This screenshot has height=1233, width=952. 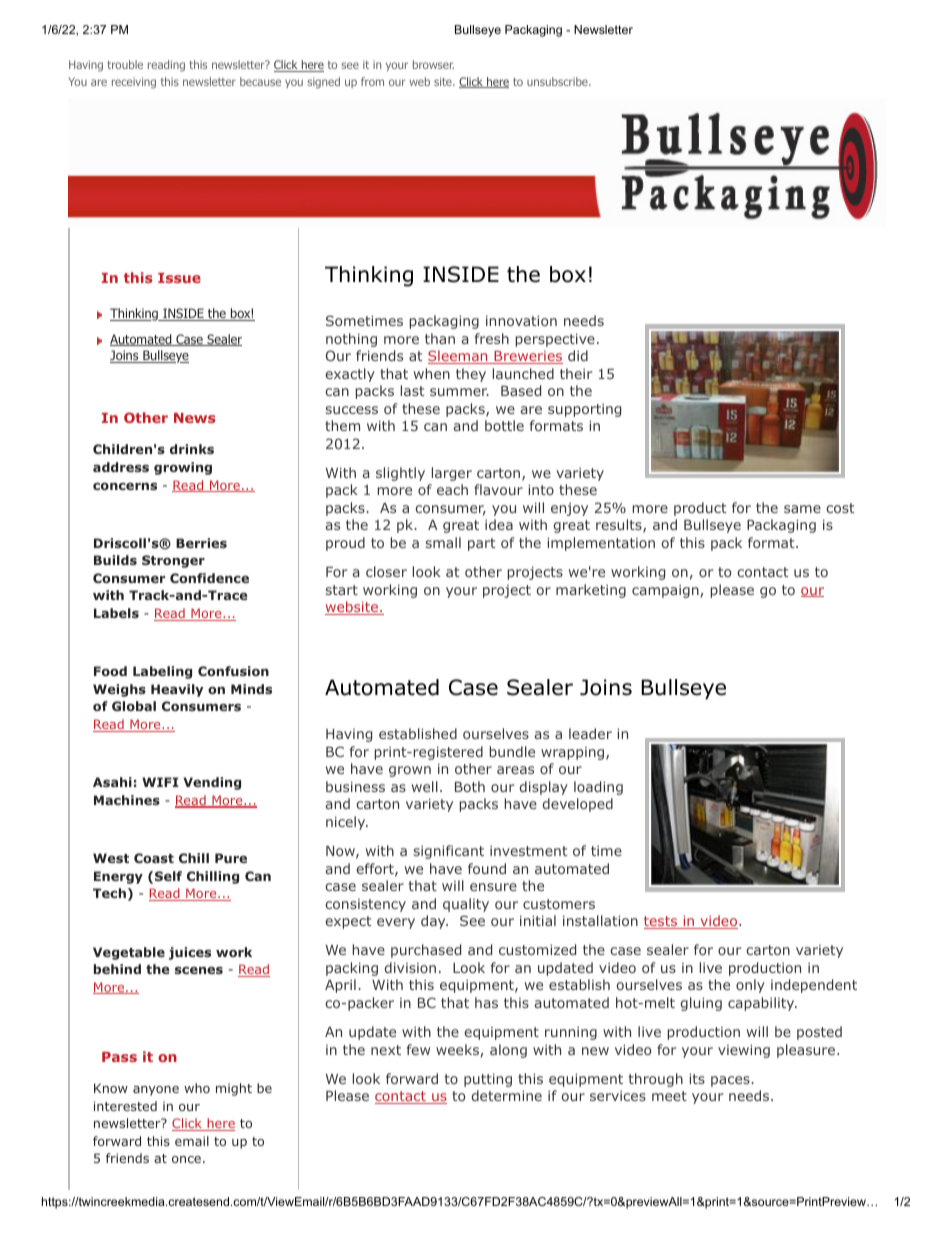 What do you see at coordinates (558, 81) in the screenshot?
I see `unsubscribe` at bounding box center [558, 81].
